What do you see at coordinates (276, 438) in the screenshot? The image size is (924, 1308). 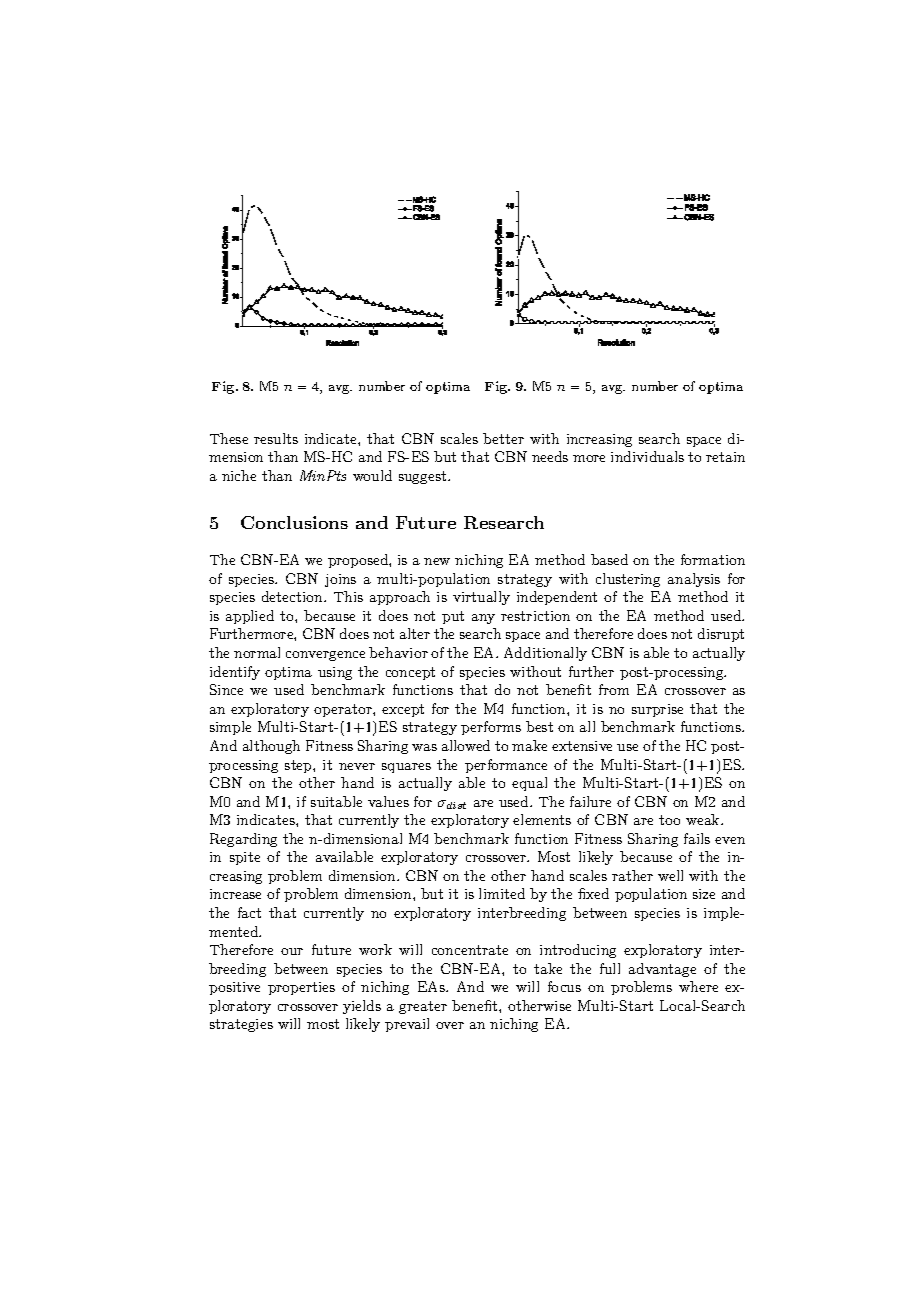 I see `results` at bounding box center [276, 438].
